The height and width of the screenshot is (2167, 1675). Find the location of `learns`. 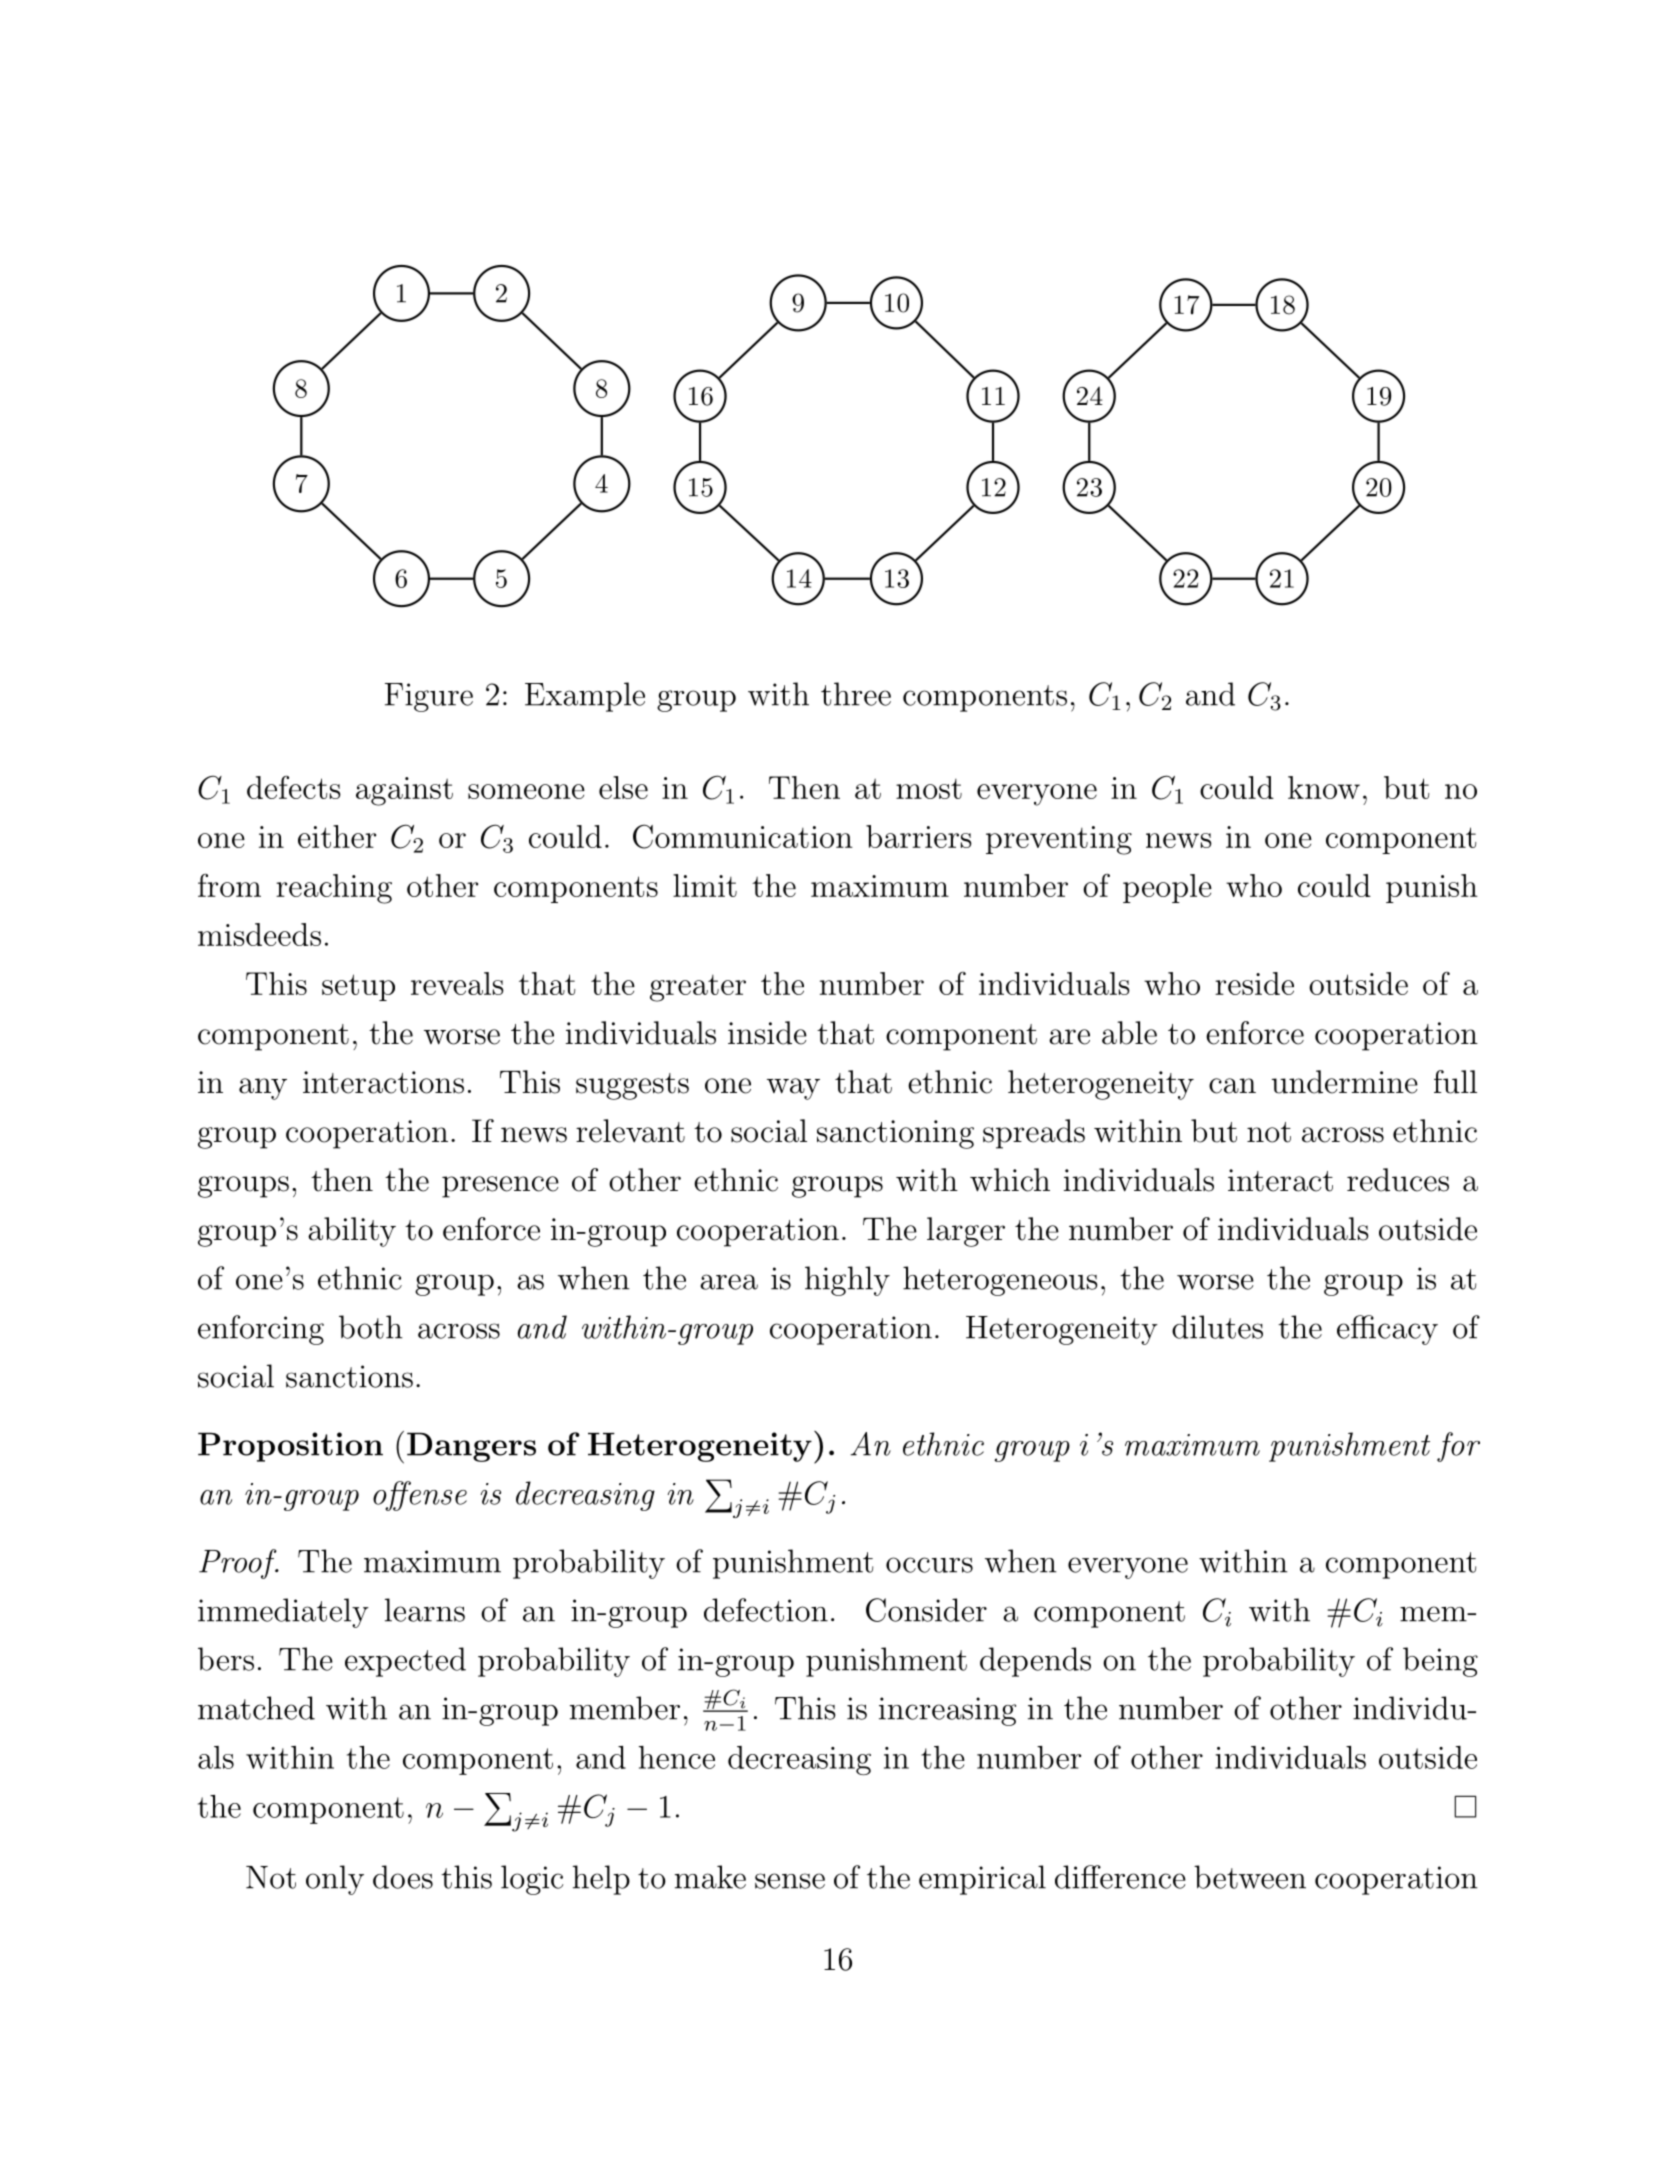

learns is located at coordinates (425, 1610).
